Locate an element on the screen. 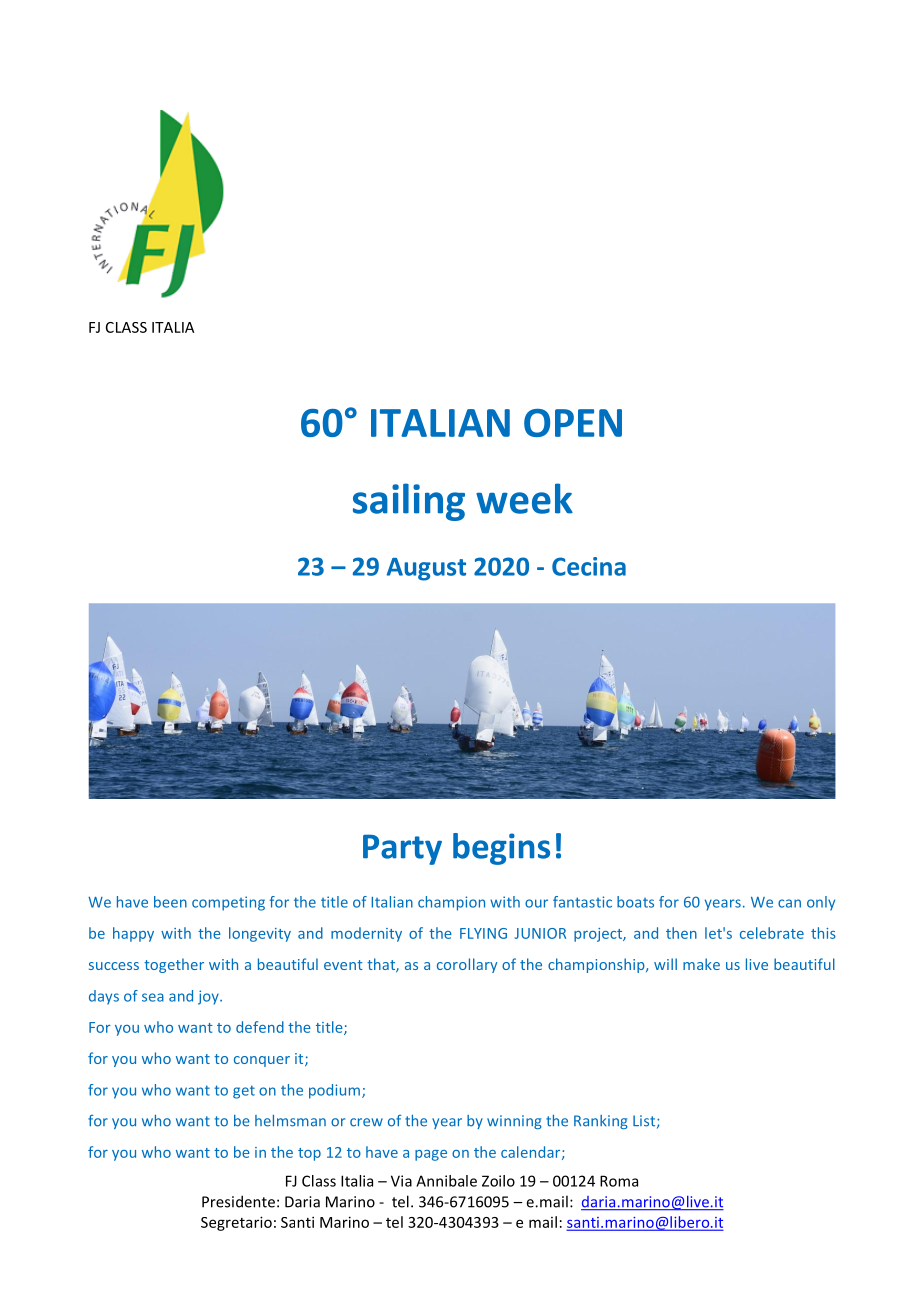  OPEN is located at coordinates (573, 423).
